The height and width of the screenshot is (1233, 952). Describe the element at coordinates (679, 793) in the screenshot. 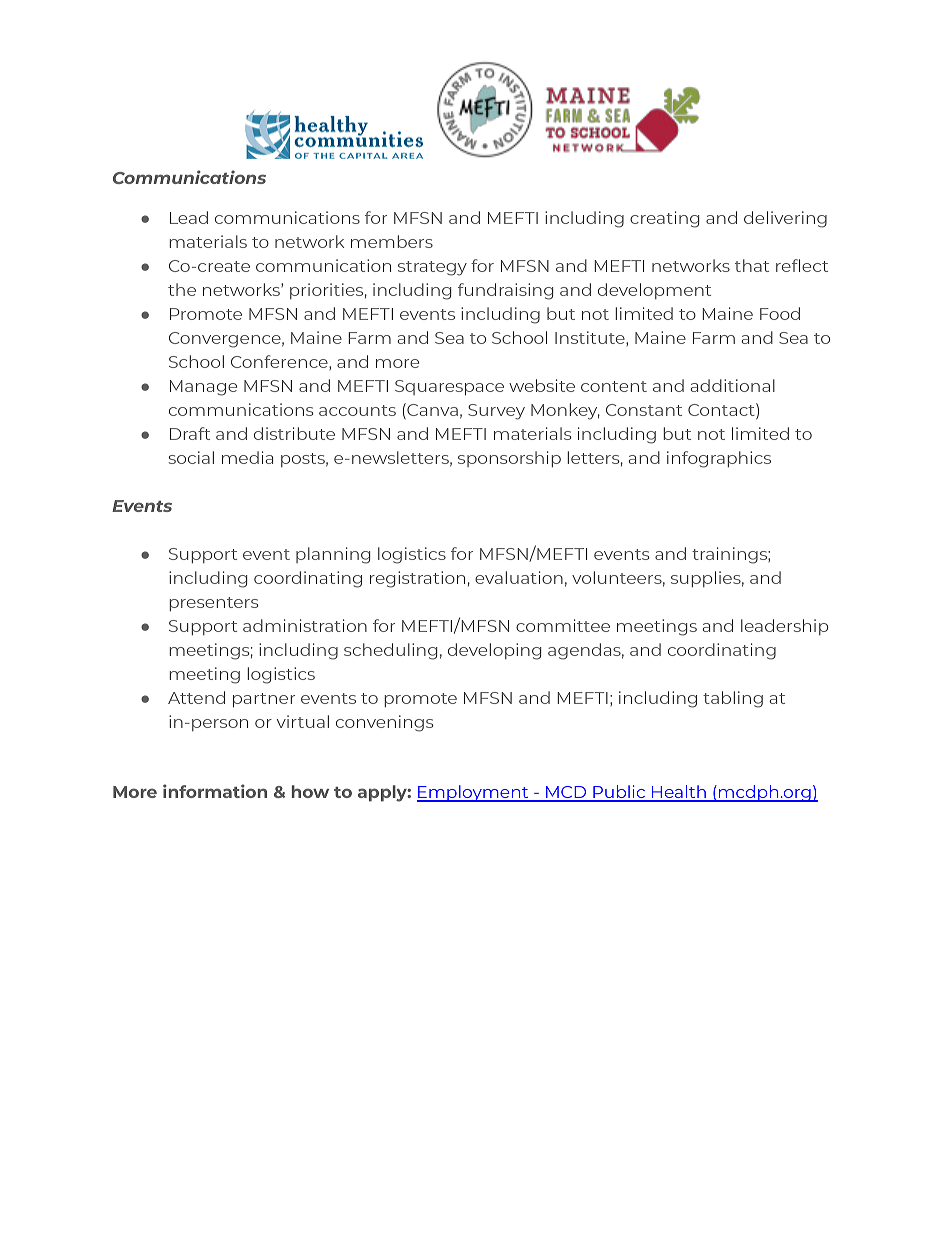

I see `Health` at that location.
